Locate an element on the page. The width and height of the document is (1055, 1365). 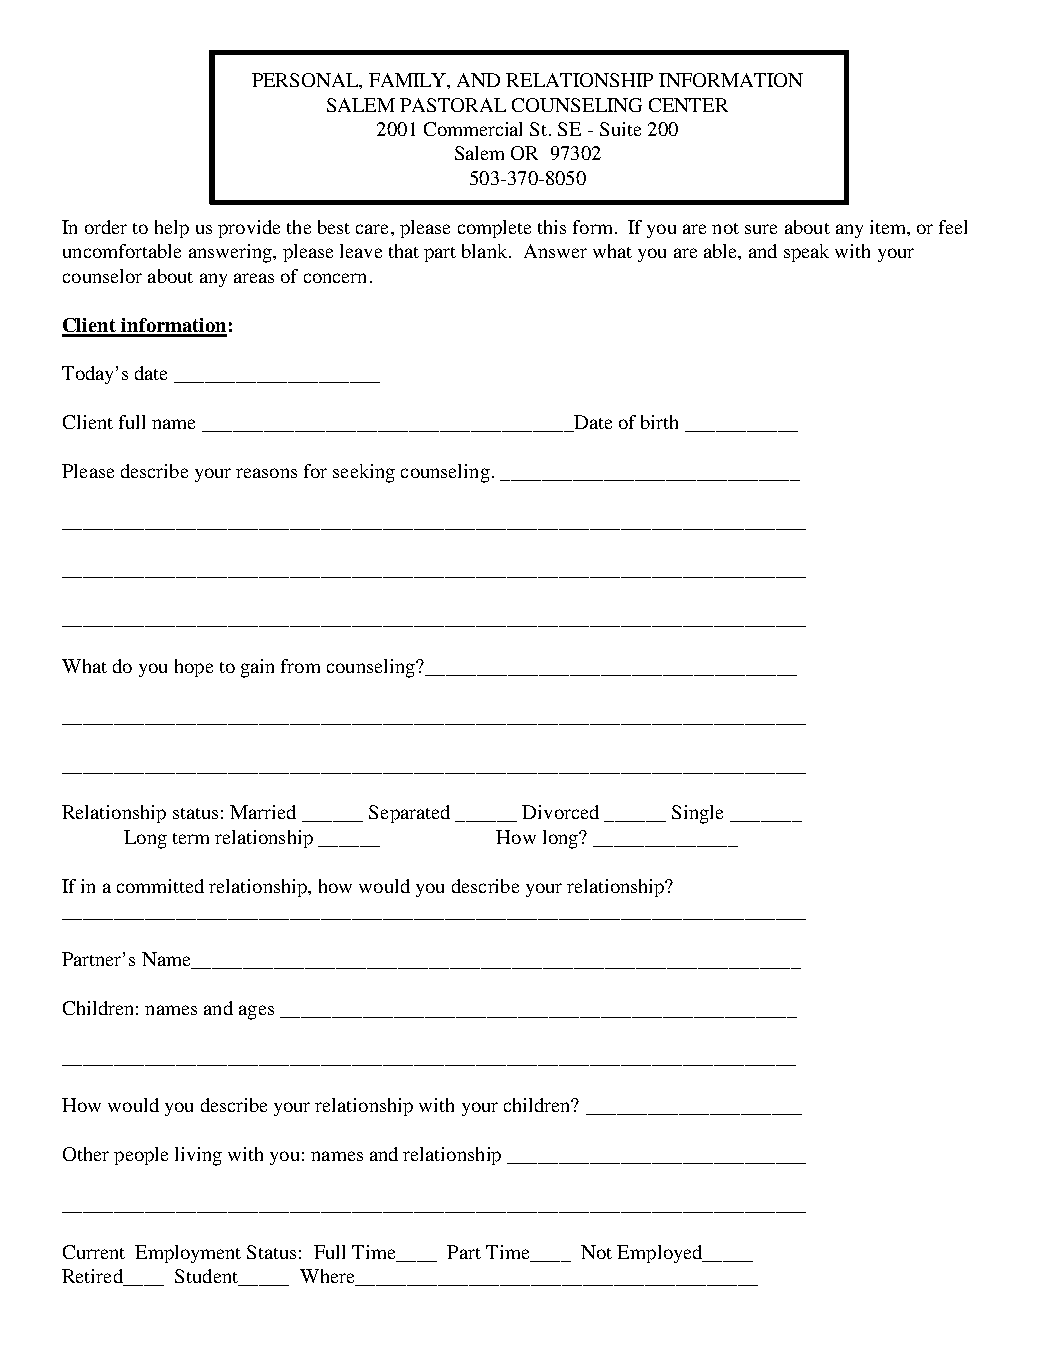
reasons is located at coordinates (266, 473).
